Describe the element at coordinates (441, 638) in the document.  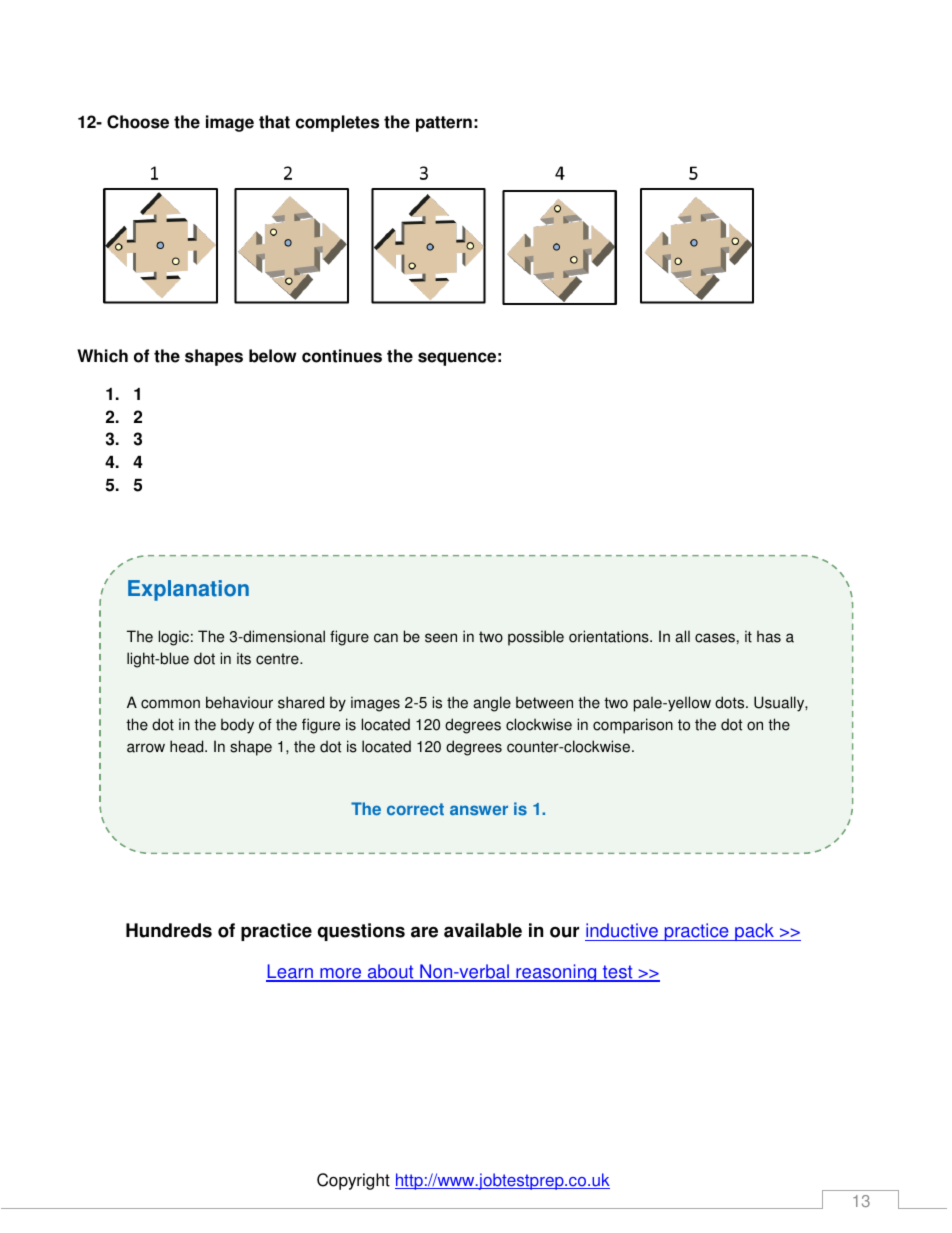
I see `seen` at that location.
